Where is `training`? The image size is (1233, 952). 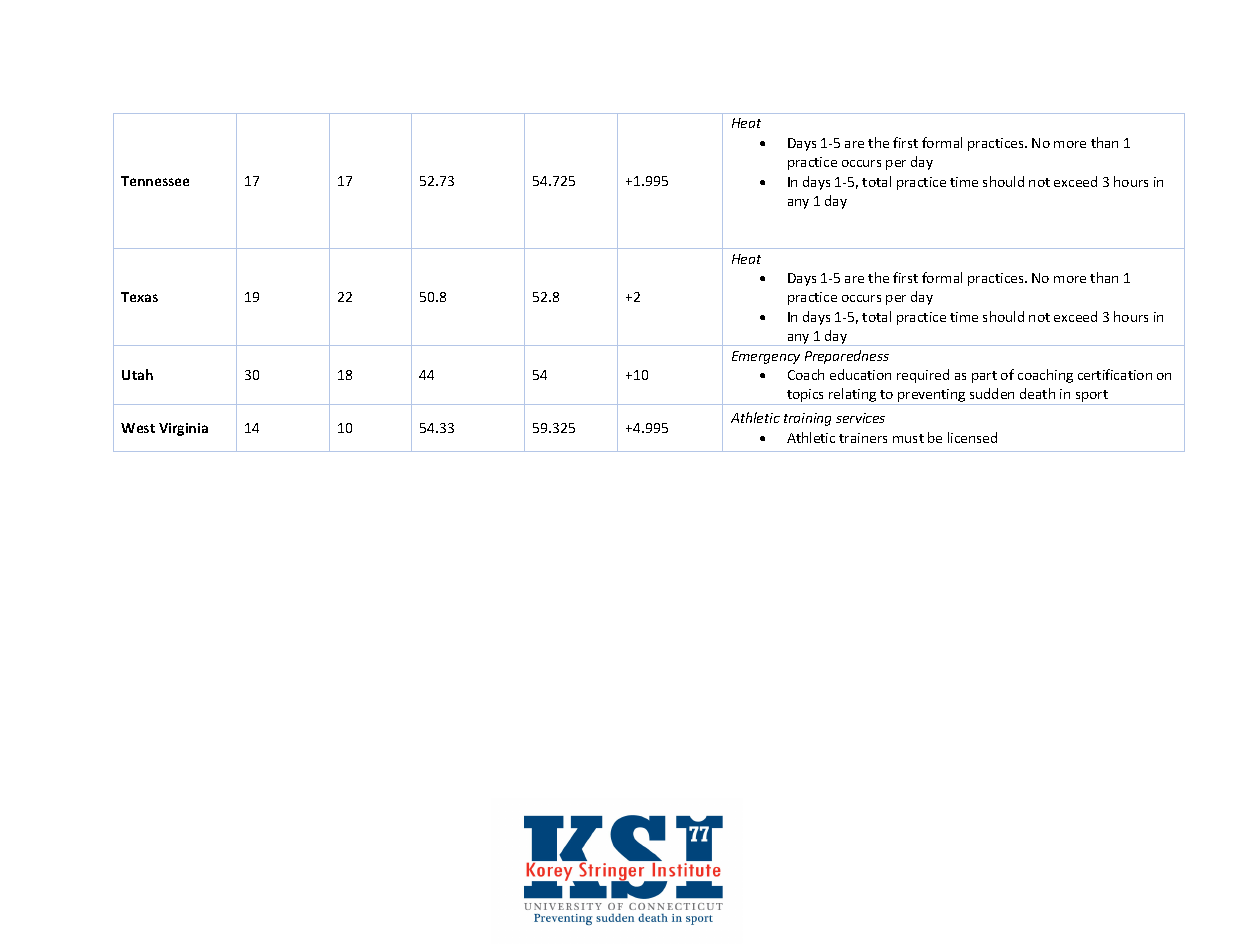 training is located at coordinates (807, 419).
